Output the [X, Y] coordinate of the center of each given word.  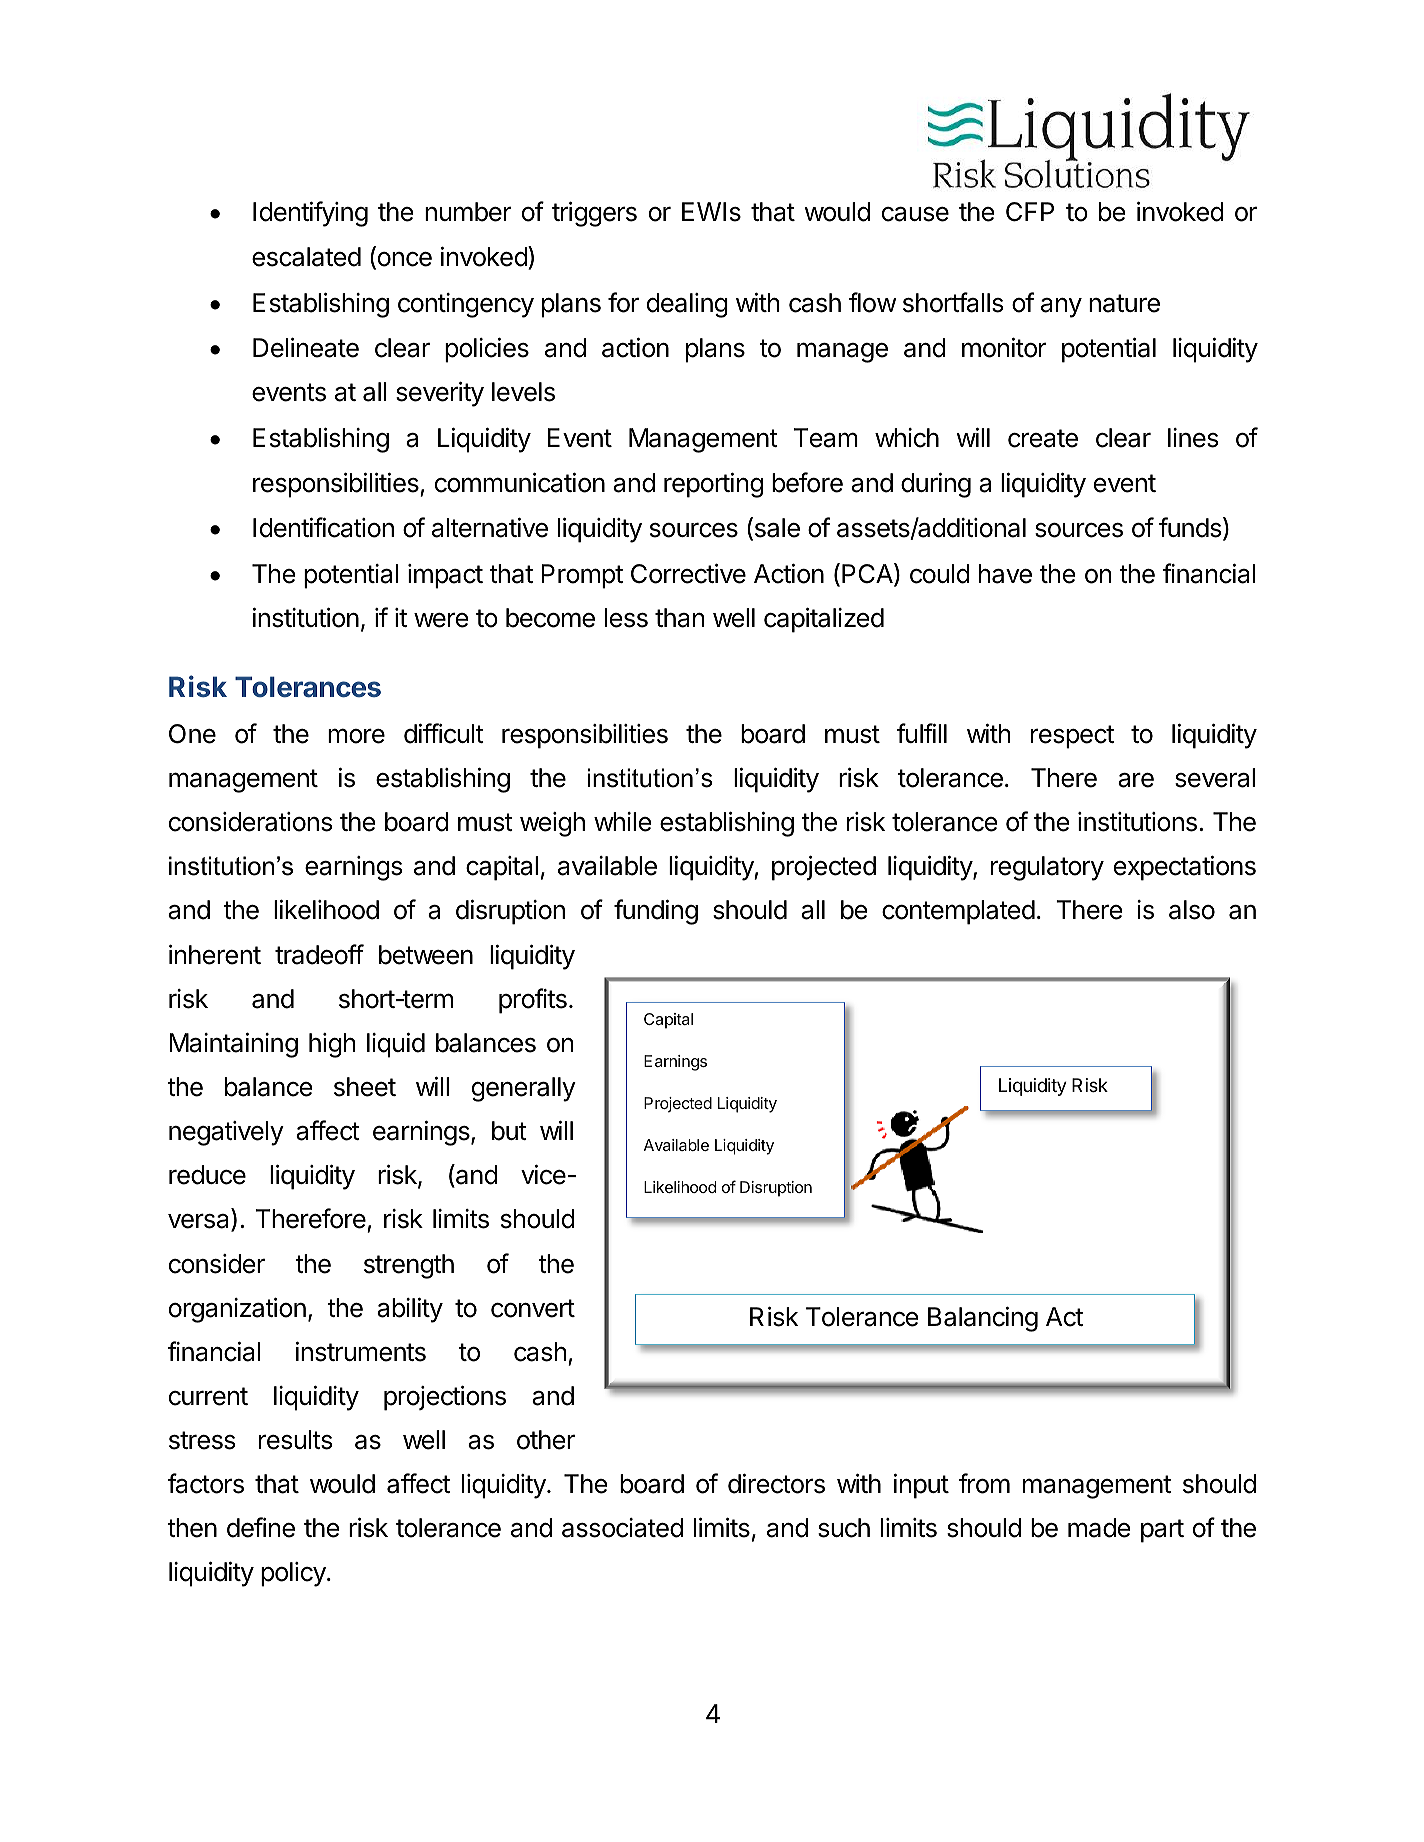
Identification [323, 527]
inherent [215, 955]
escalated [306, 257]
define [261, 1527]
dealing [687, 305]
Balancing [983, 1319]
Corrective [688, 574]
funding [656, 912]
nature [1124, 303]
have [1005, 574]
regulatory [1047, 868]
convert [533, 1308]
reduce [207, 1175]
